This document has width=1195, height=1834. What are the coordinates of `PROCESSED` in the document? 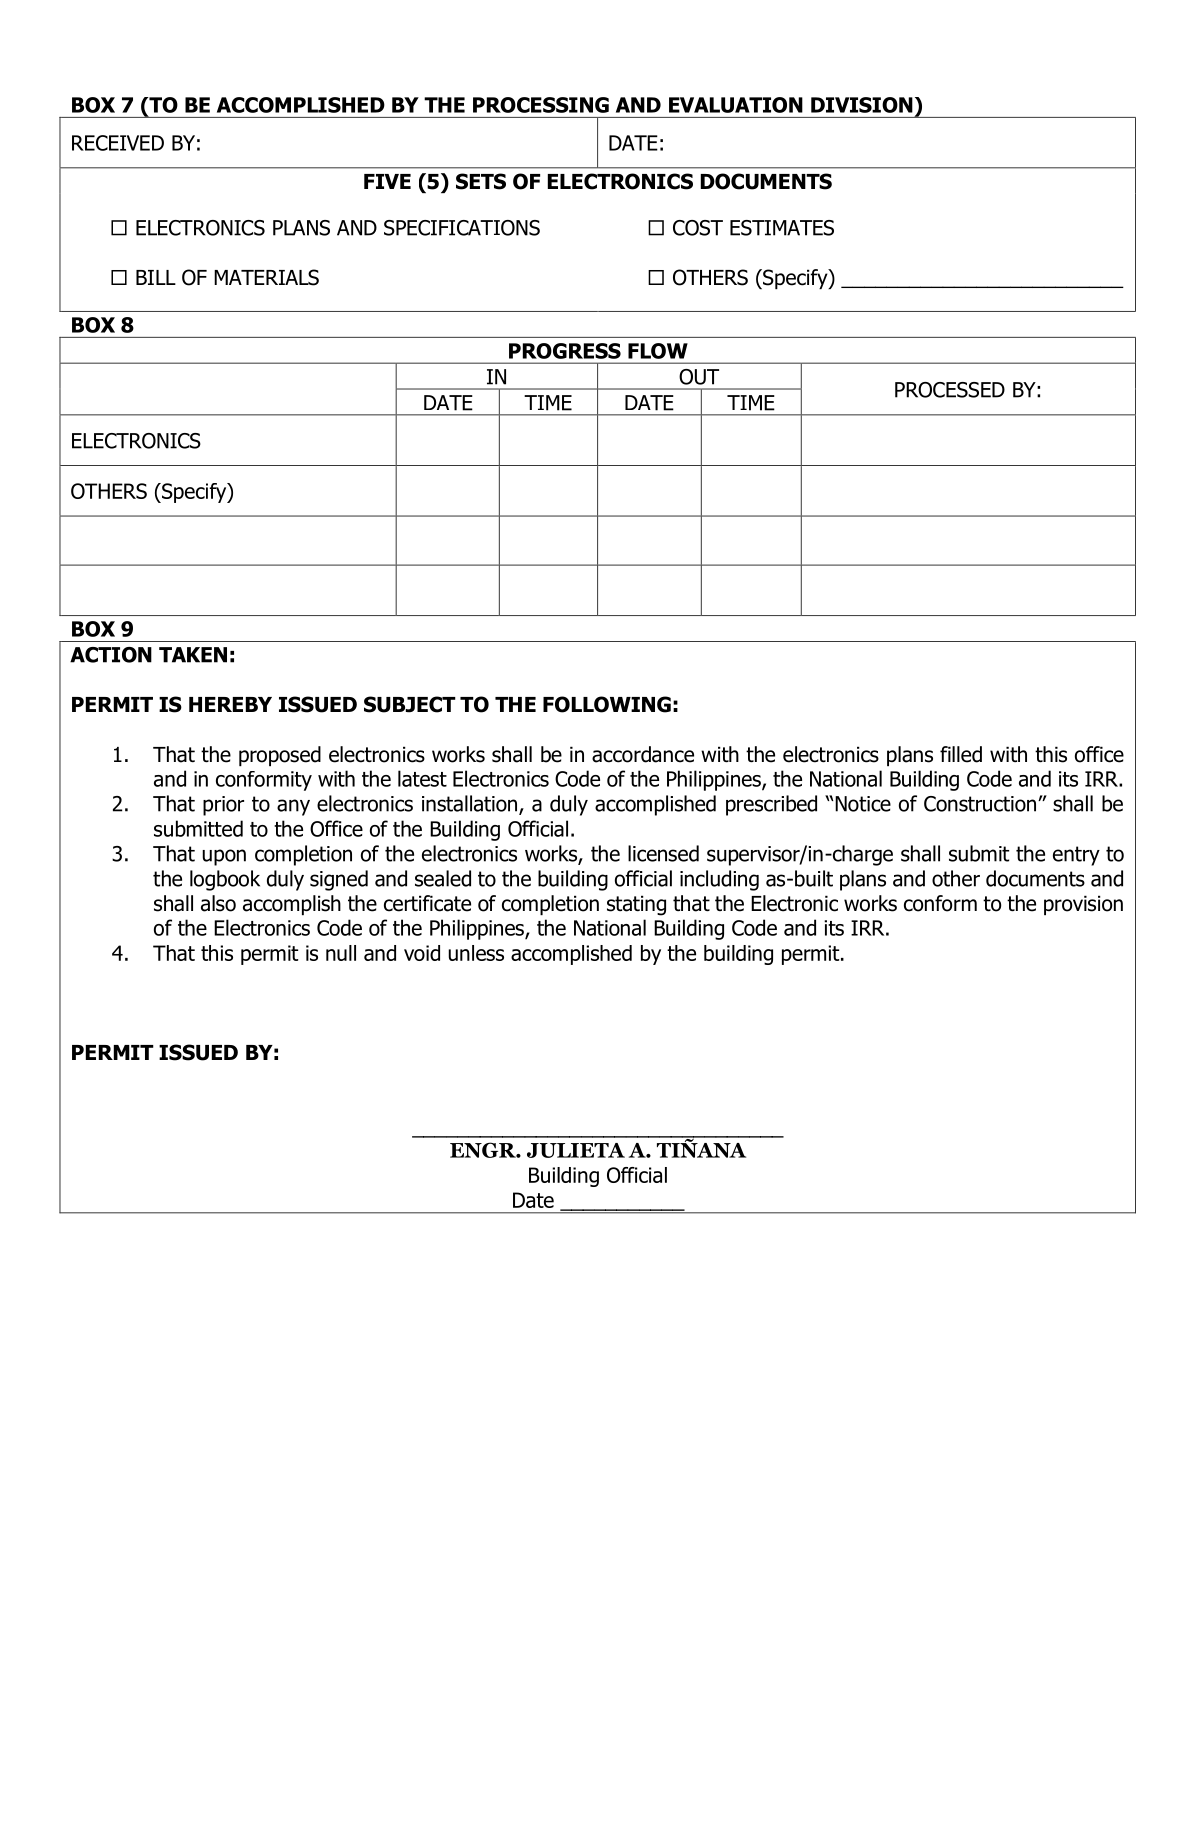 It's located at (950, 390).
